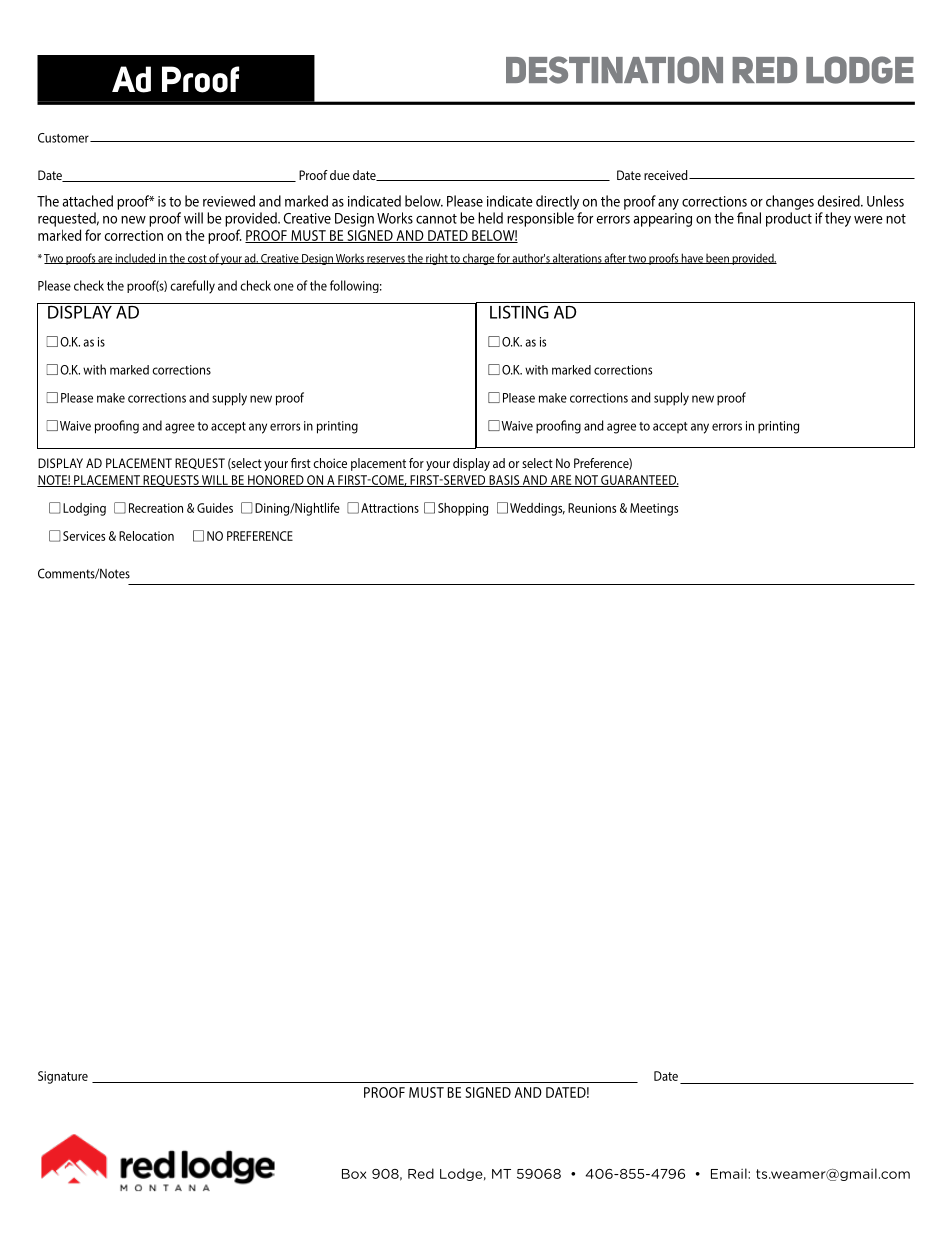  Describe the element at coordinates (64, 138) in the page. I see `Customer` at that location.
